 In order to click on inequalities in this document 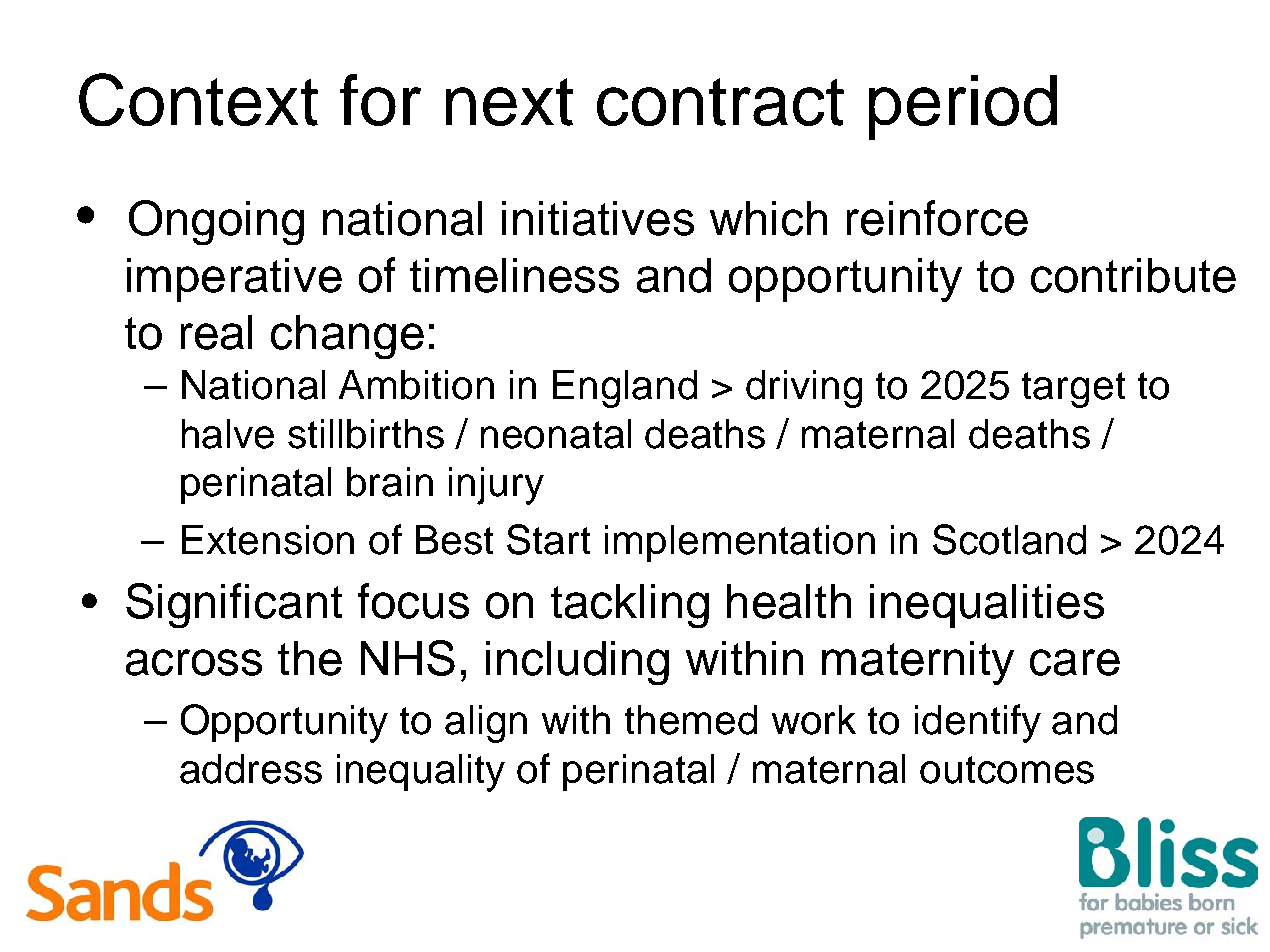, I will do `click(987, 606)`.
